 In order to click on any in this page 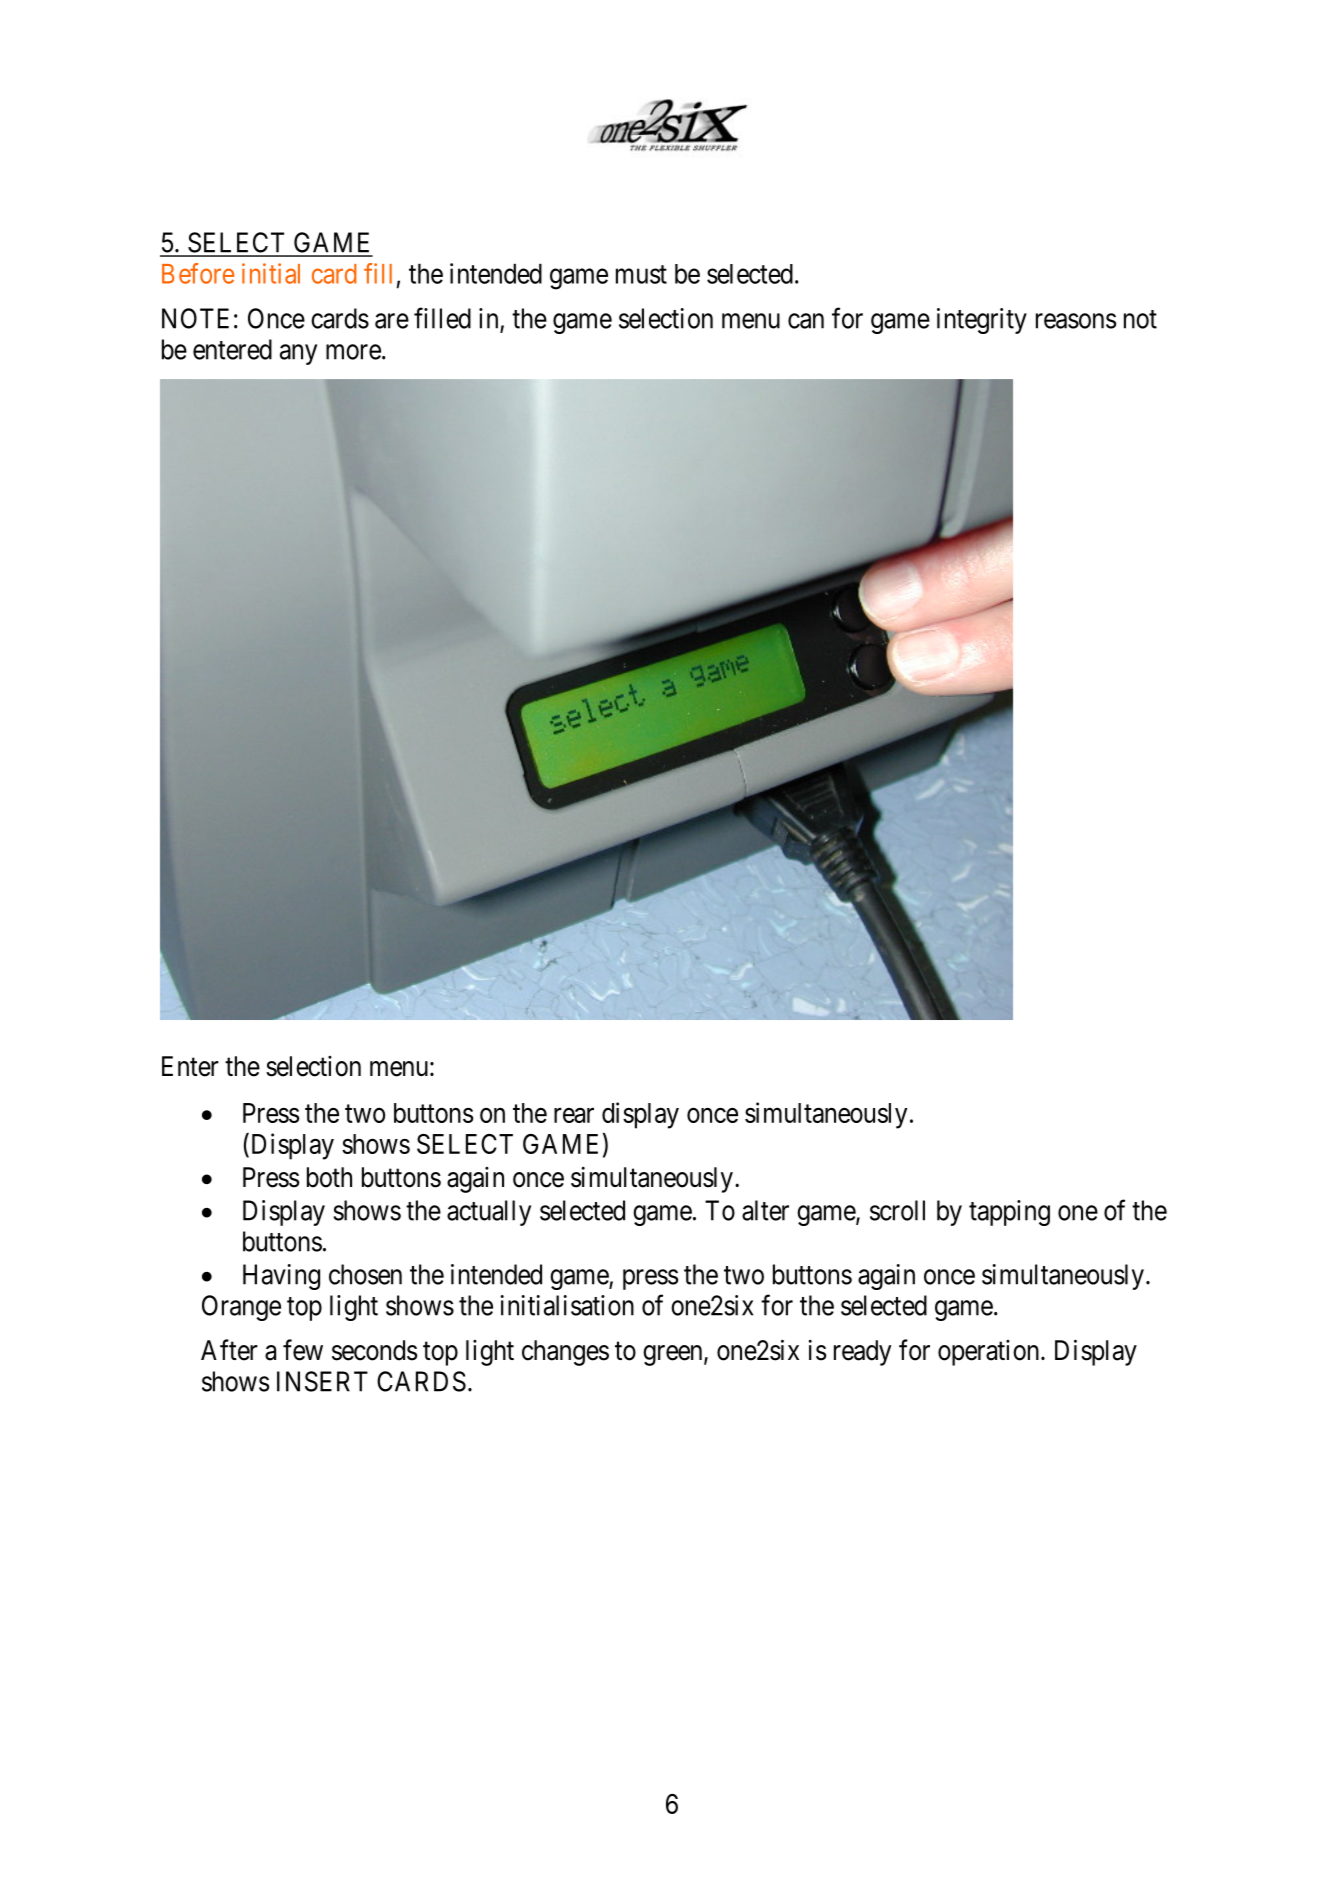, I will do `click(298, 354)`.
